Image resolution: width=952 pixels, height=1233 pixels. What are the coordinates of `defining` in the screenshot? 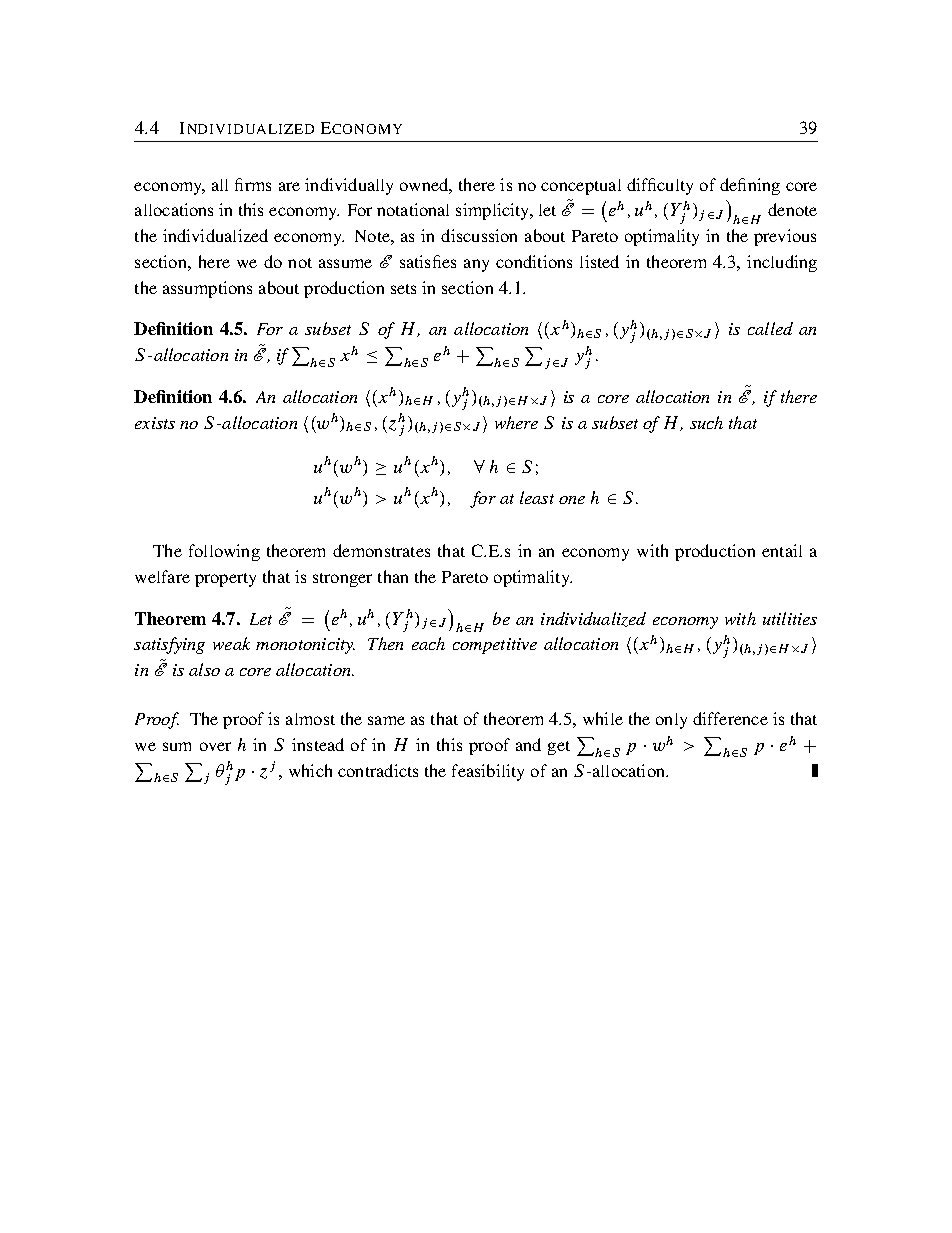 It's located at (750, 186).
